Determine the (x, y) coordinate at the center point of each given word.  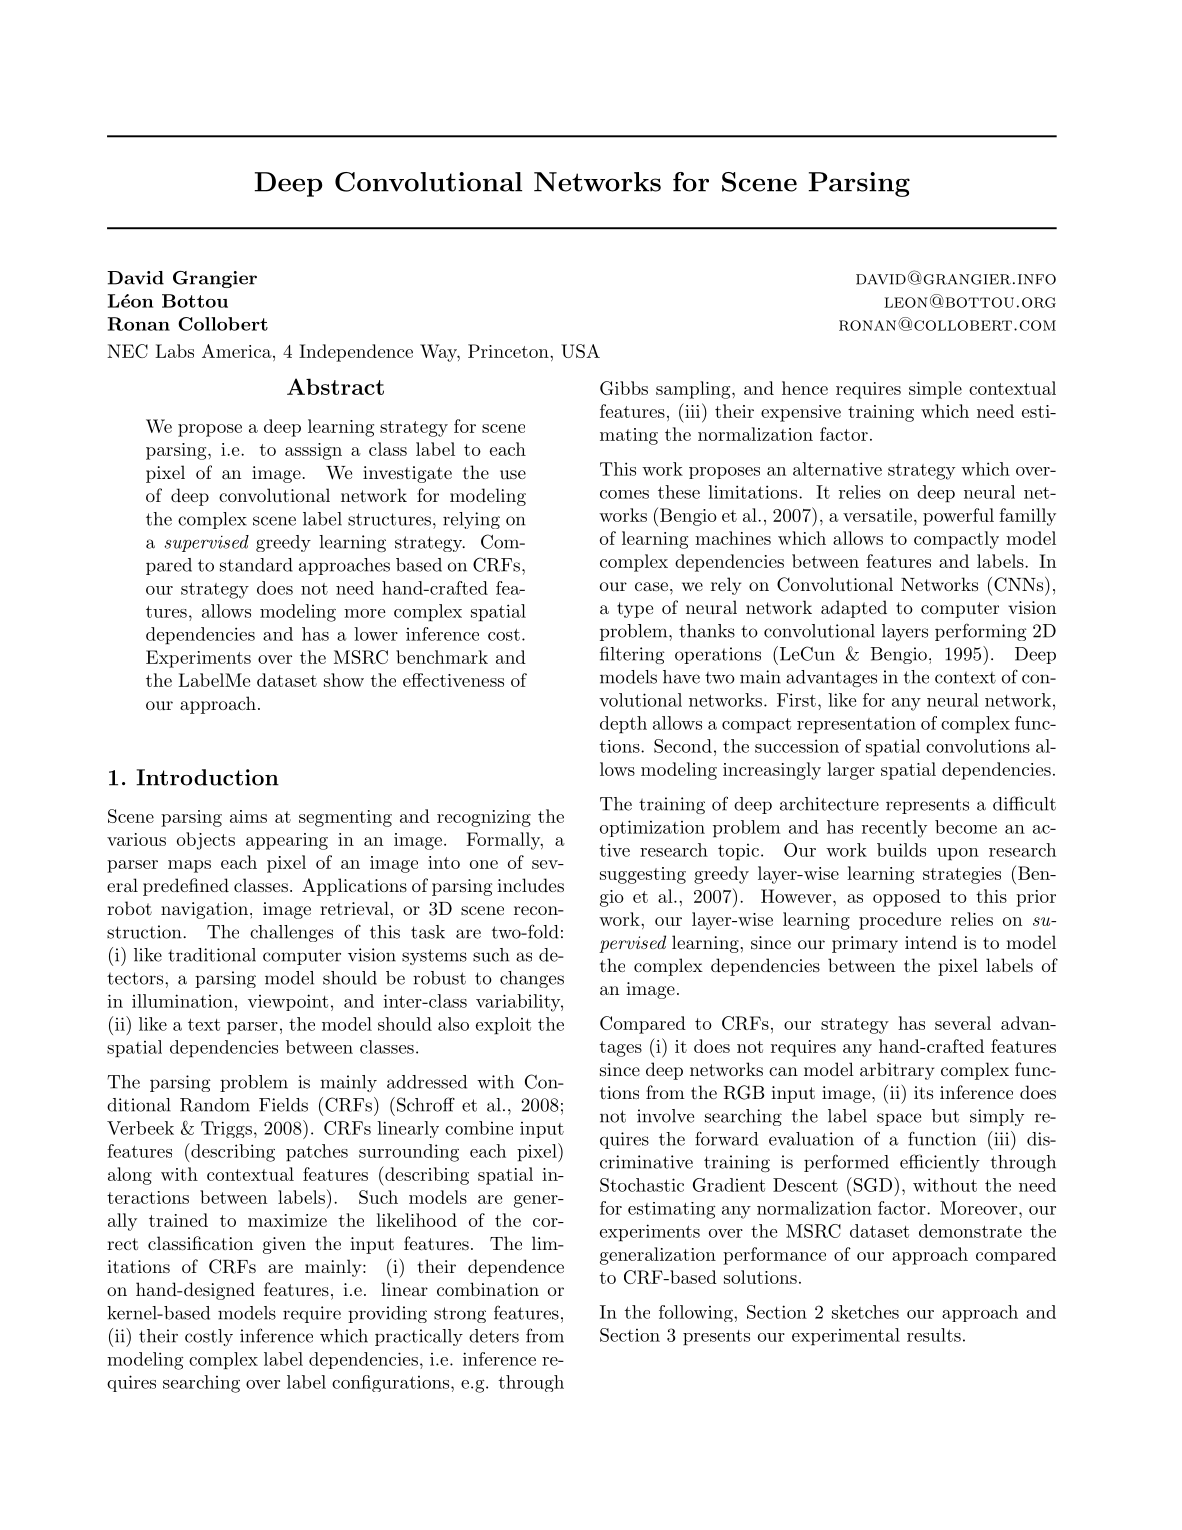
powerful (958, 517)
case (651, 586)
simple (935, 390)
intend (931, 942)
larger (851, 771)
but (945, 1116)
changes (532, 979)
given (284, 1245)
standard (256, 565)
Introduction (207, 777)
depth (623, 725)
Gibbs (624, 388)
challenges (291, 933)
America (238, 351)
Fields (283, 1105)
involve (665, 1116)
